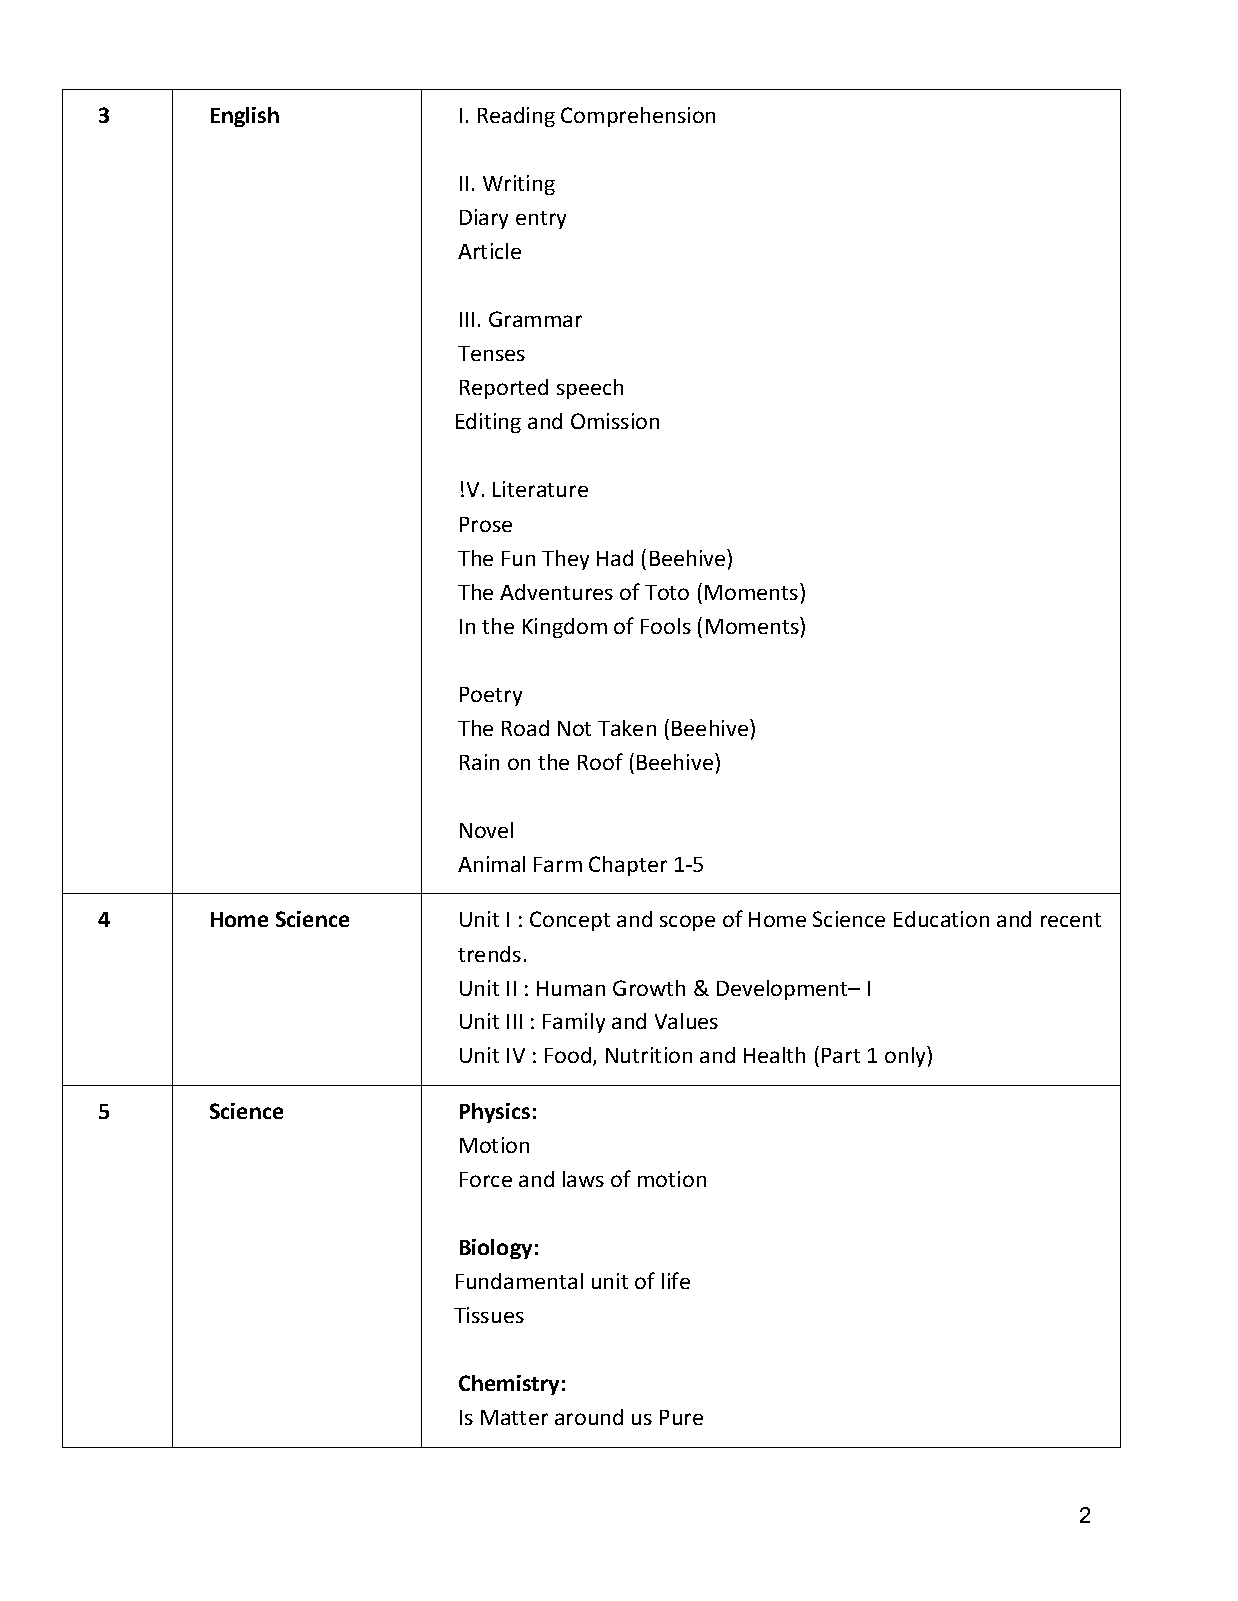 Image resolution: width=1238 pixels, height=1601 pixels. I want to click on entry, so click(541, 220).
